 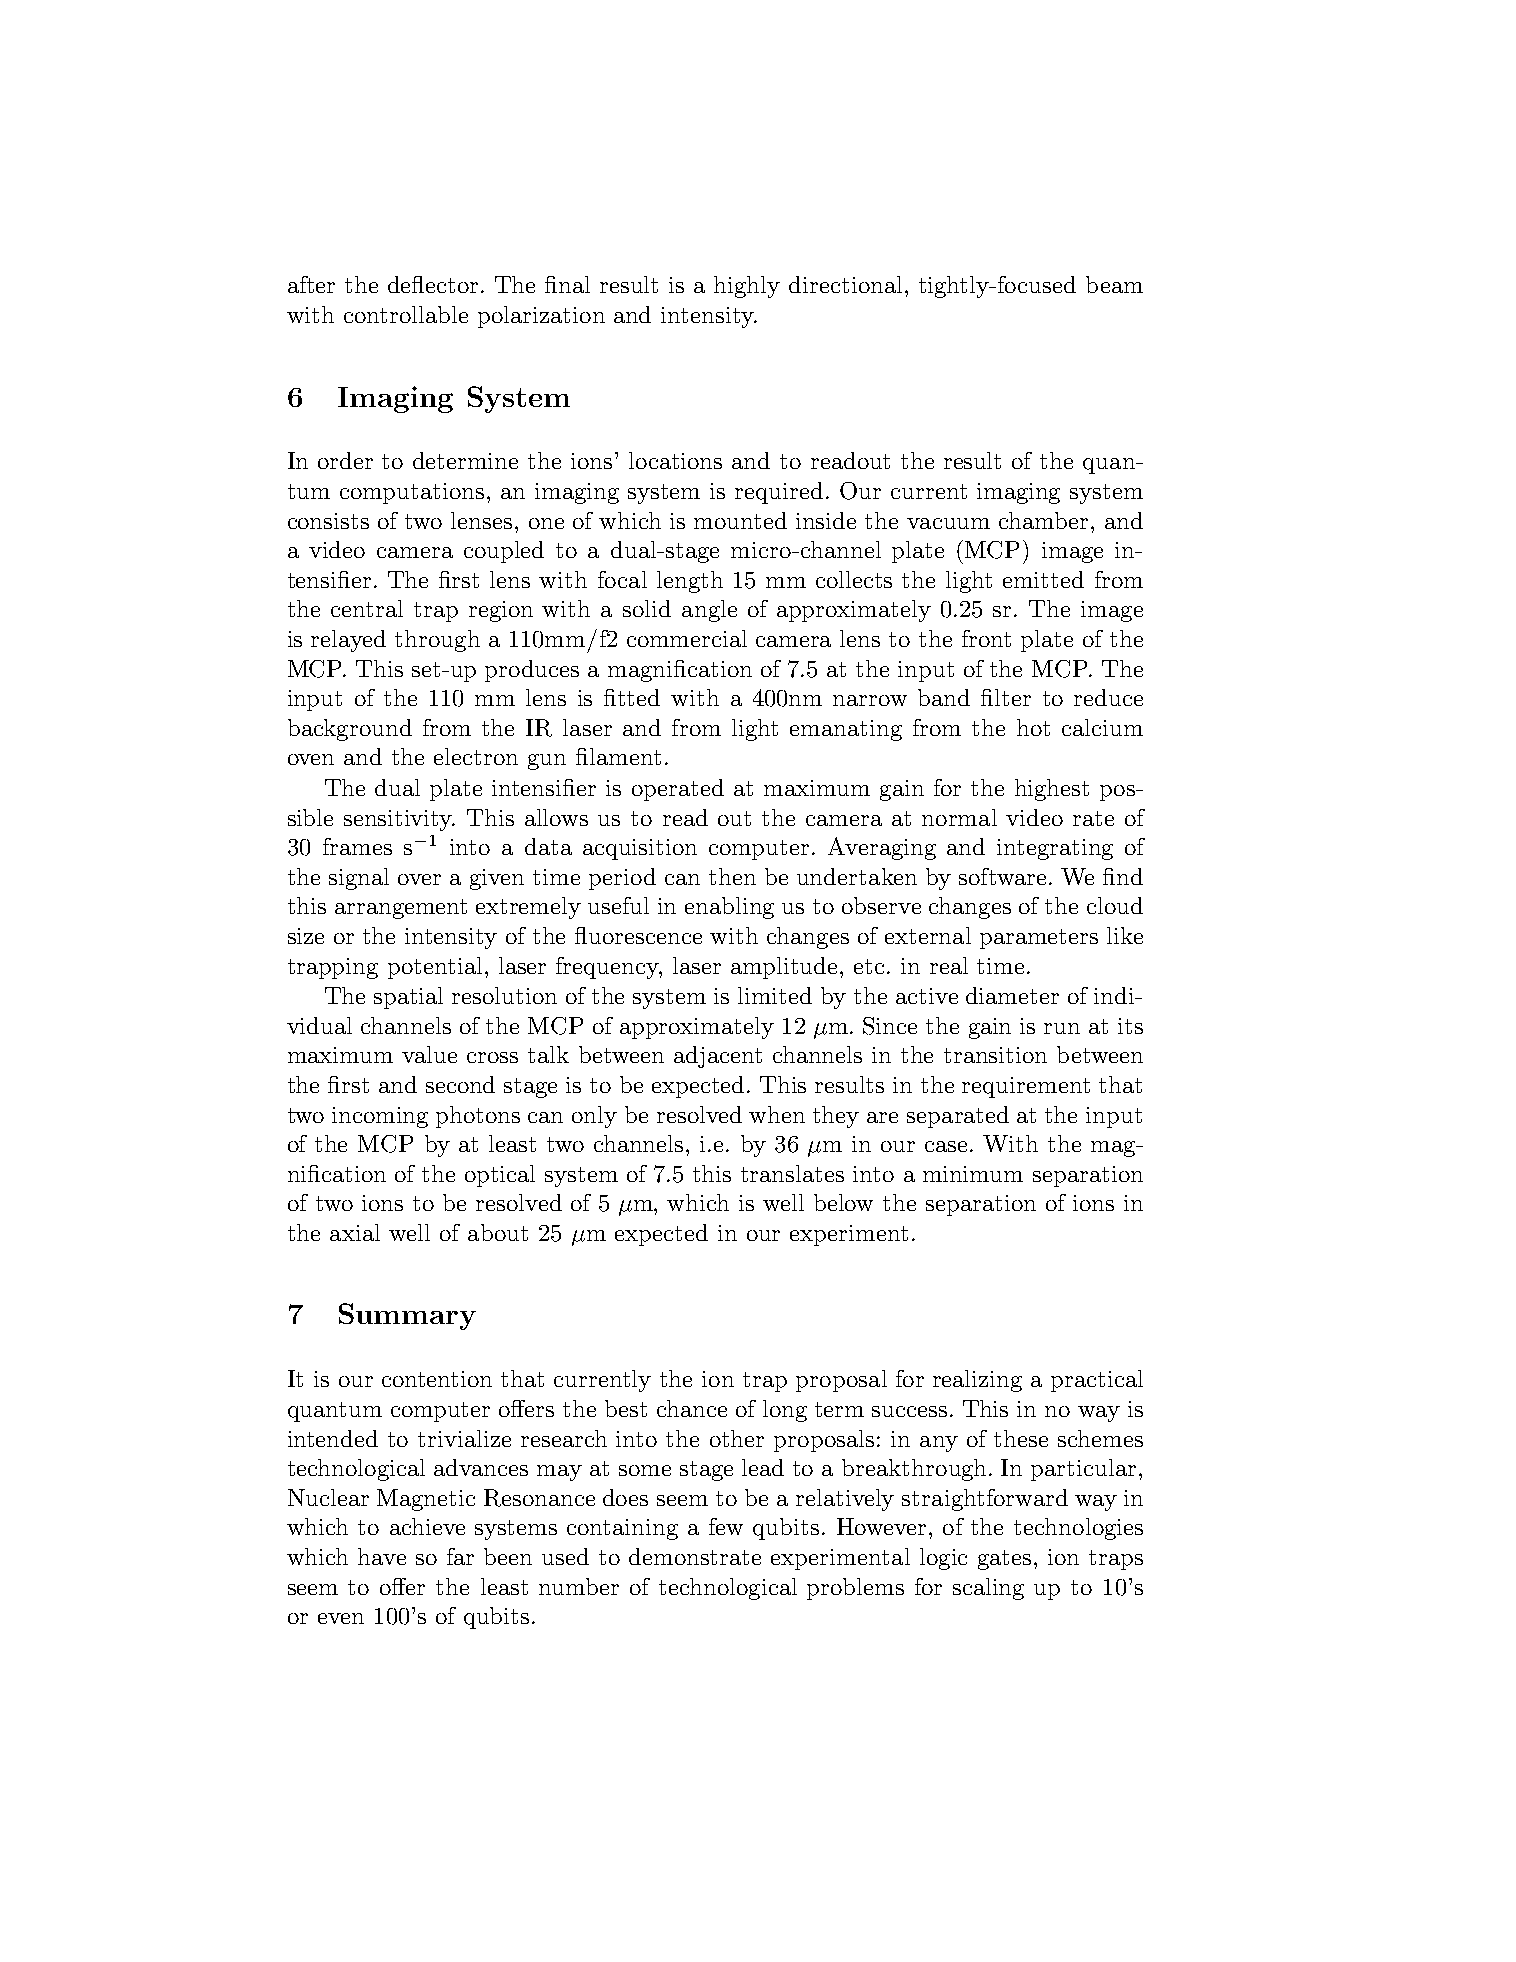 What do you see at coordinates (1026, 1087) in the image?
I see `requirement` at bounding box center [1026, 1087].
